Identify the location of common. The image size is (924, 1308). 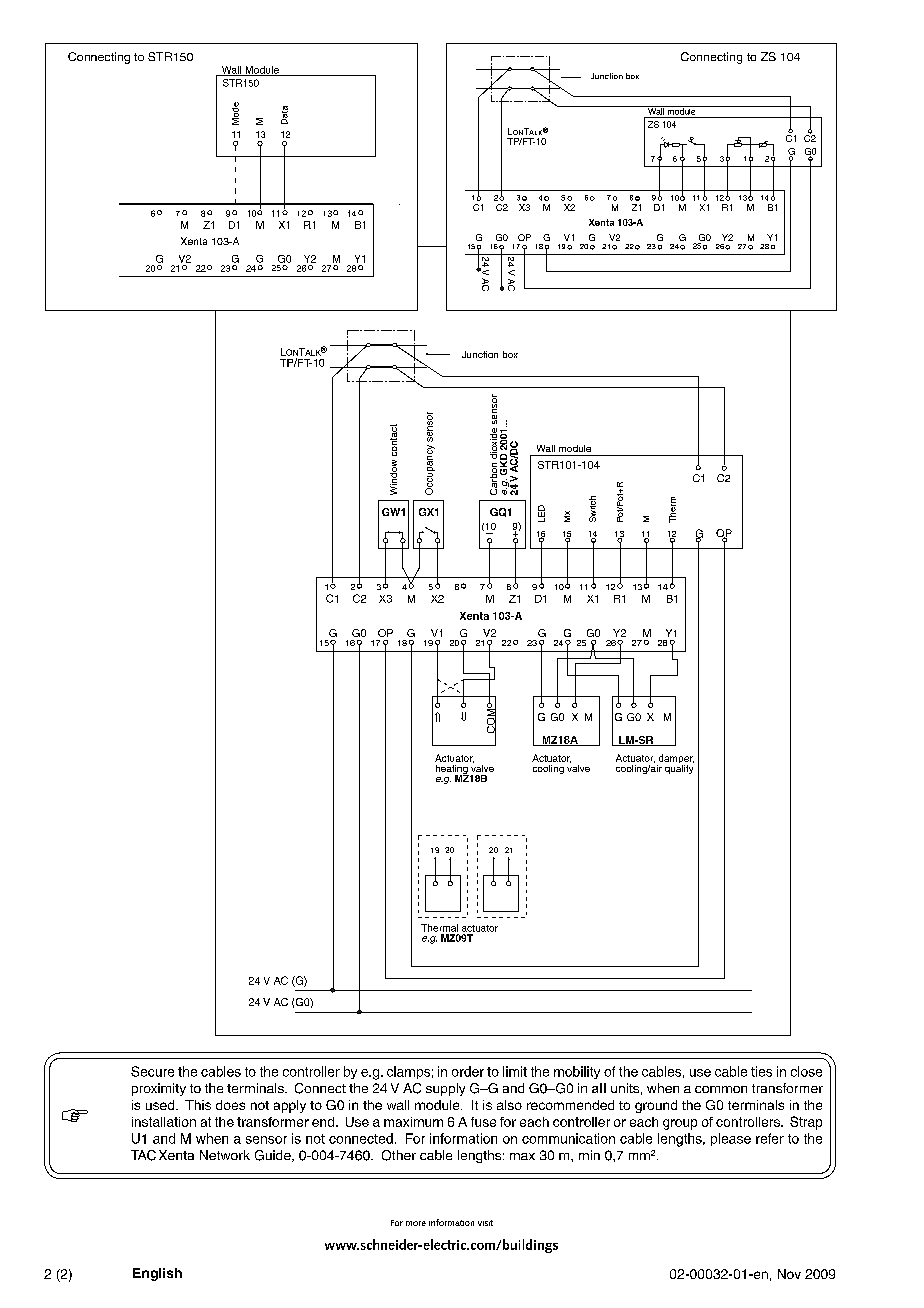
(721, 1089).
